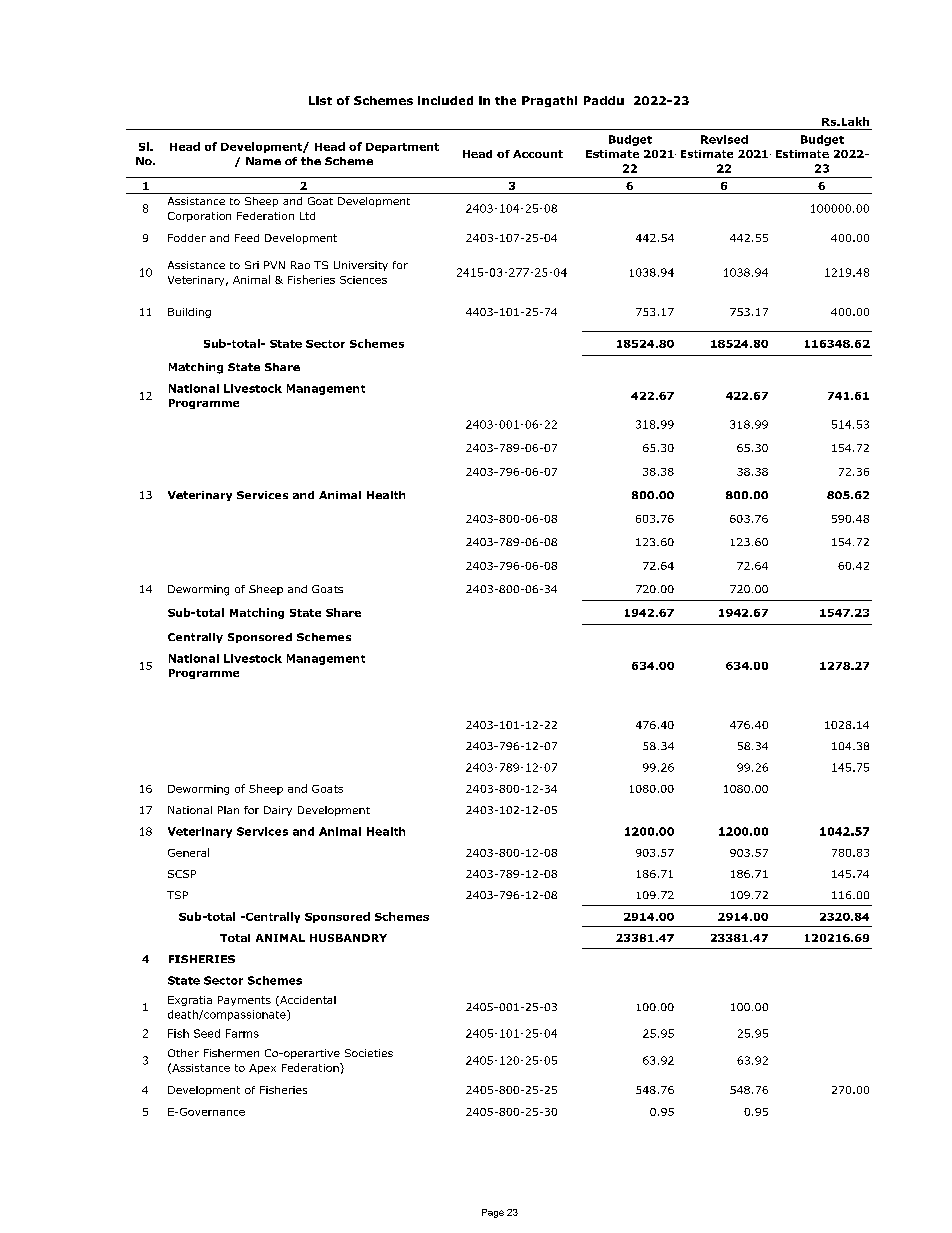 Image resolution: width=952 pixels, height=1233 pixels. What do you see at coordinates (228, 810) in the screenshot?
I see `Plan` at bounding box center [228, 810].
